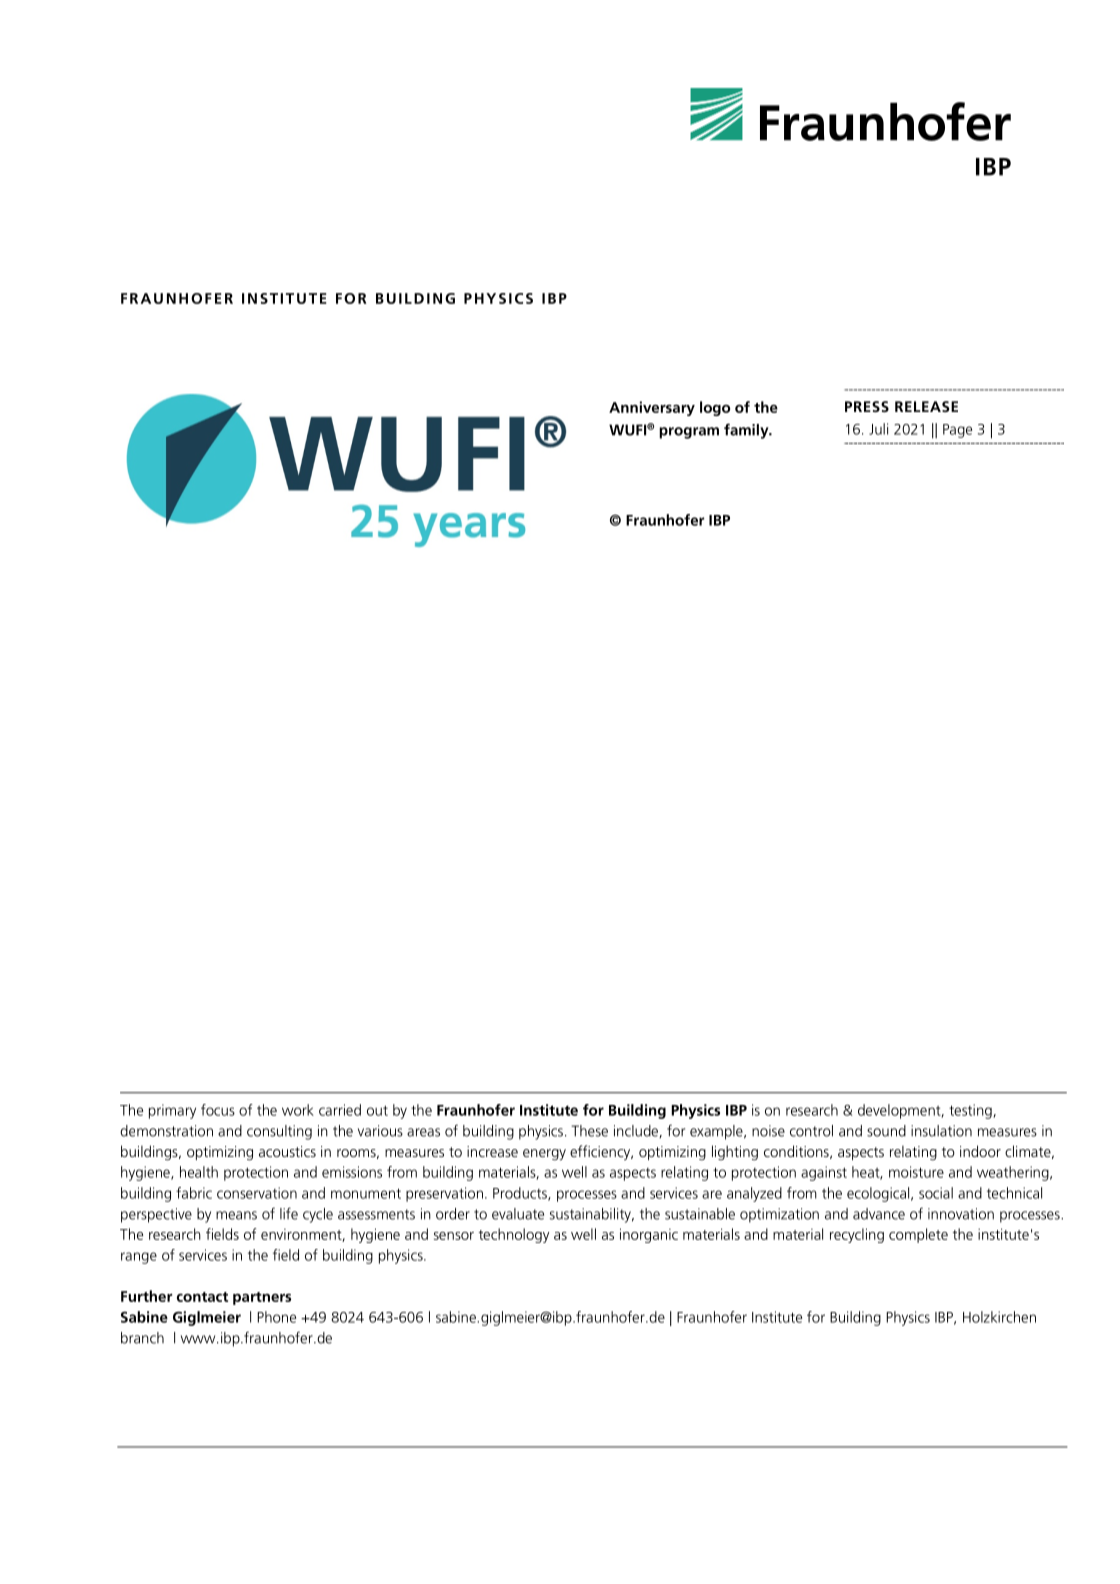 This page has width=1120, height=1584. What do you see at coordinates (218, 1110) in the page?
I see `focus` at bounding box center [218, 1110].
